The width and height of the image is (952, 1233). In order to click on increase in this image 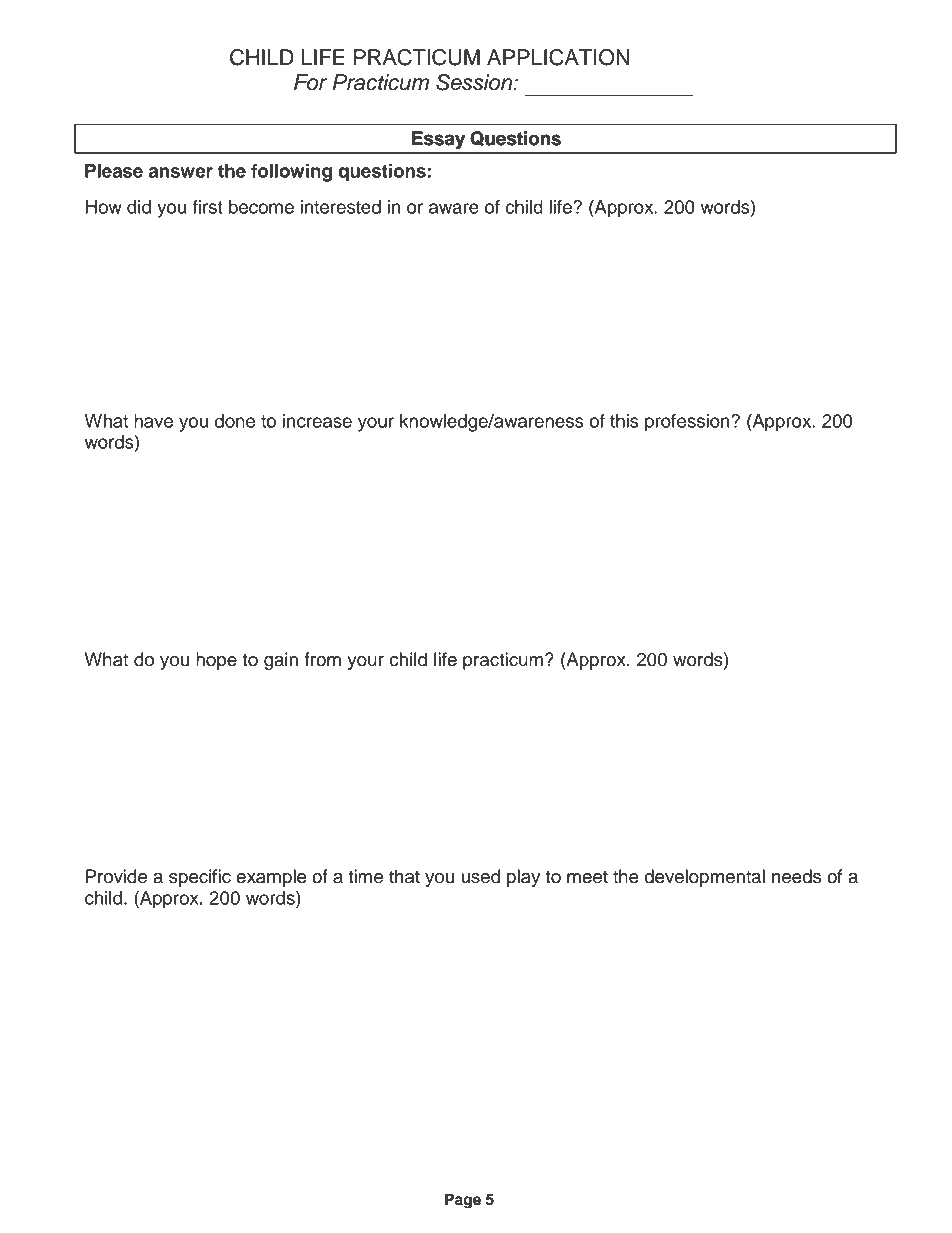, I will do `click(317, 421)`.
